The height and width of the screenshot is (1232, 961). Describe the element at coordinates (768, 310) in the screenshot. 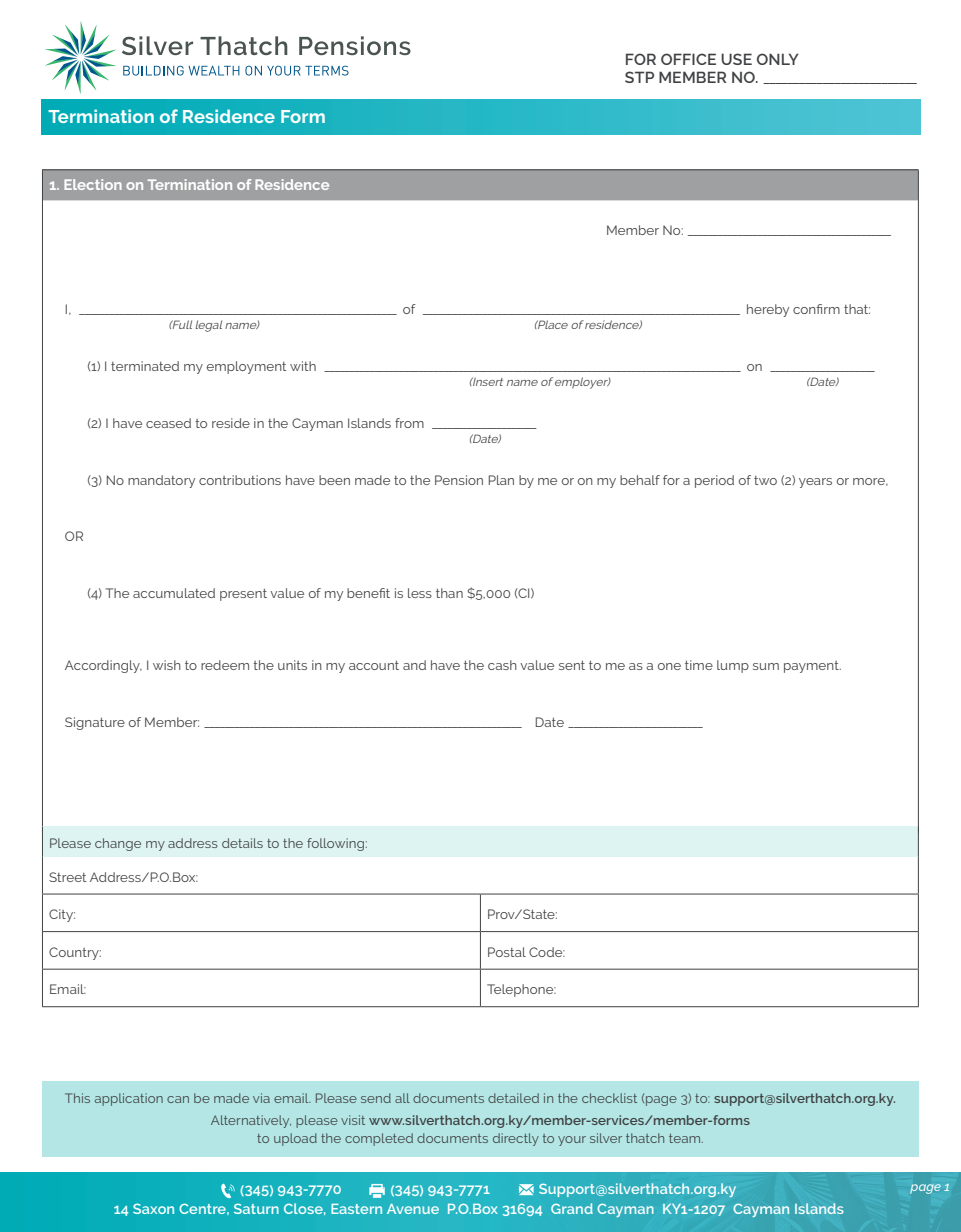

I see `hereby` at that location.
